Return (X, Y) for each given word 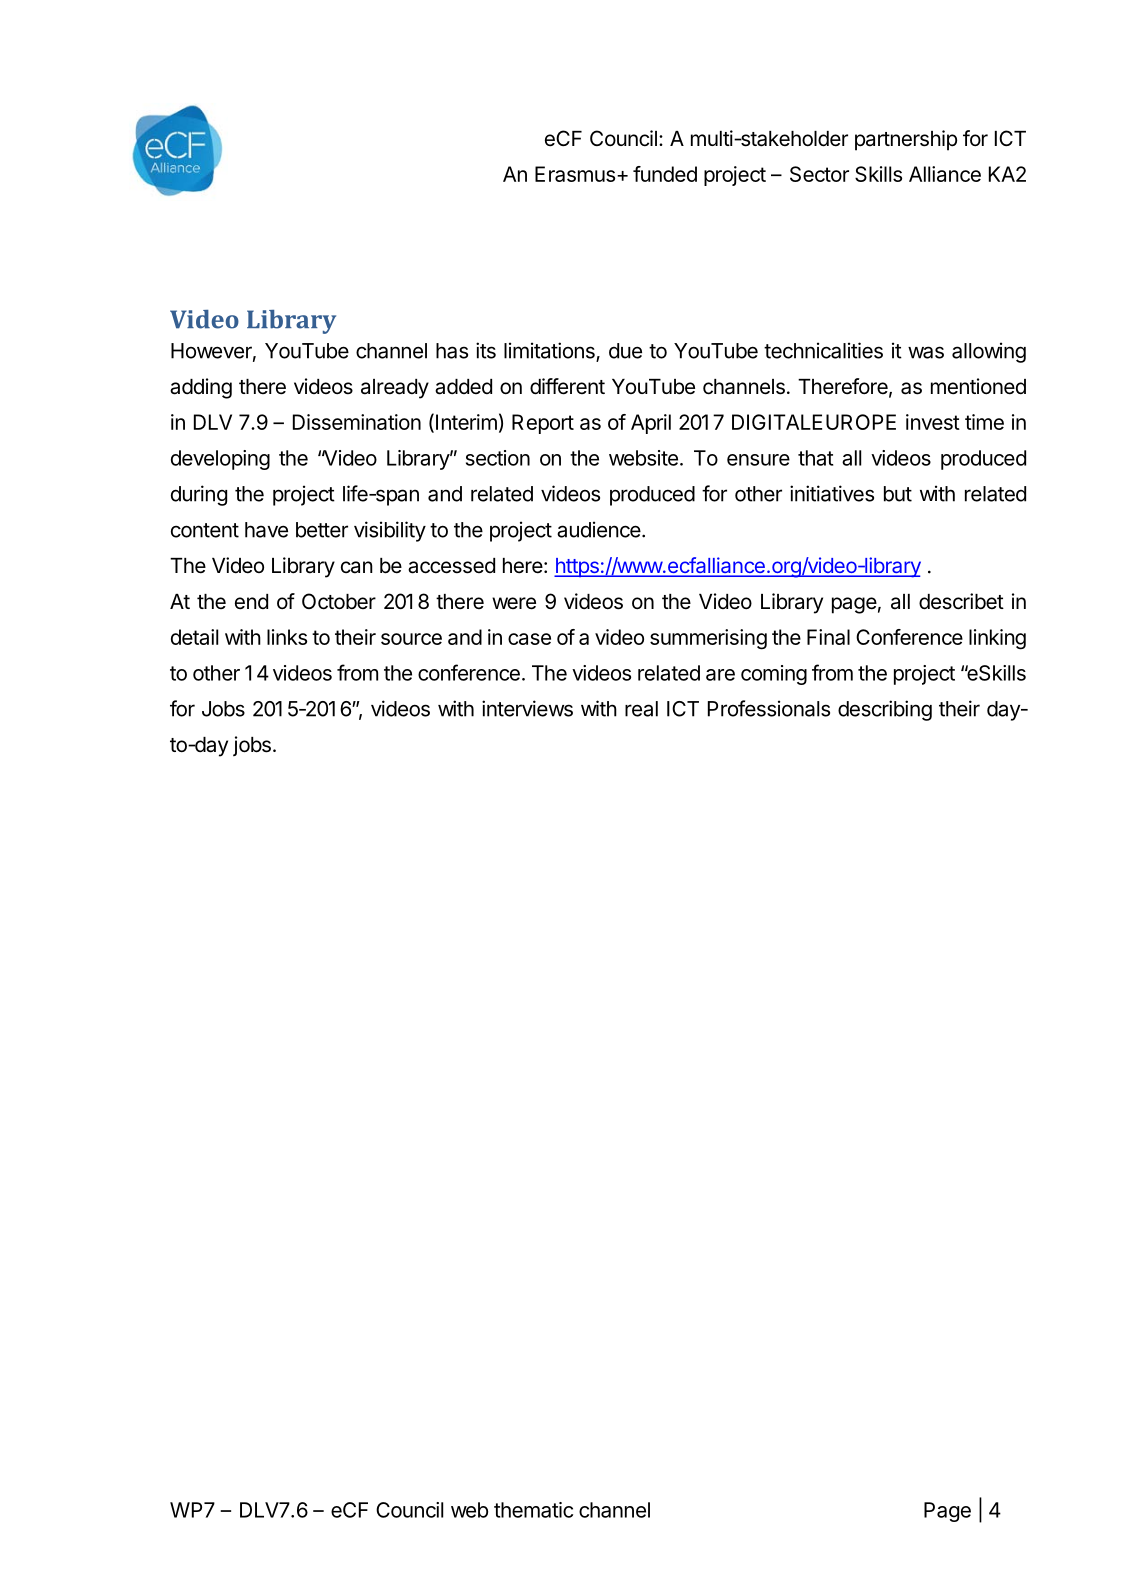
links (287, 637)
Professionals (769, 708)
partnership (906, 140)
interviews (527, 708)
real (641, 709)
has (452, 351)
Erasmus (575, 174)
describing (885, 710)
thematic (533, 1510)
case (529, 639)
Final (828, 637)
